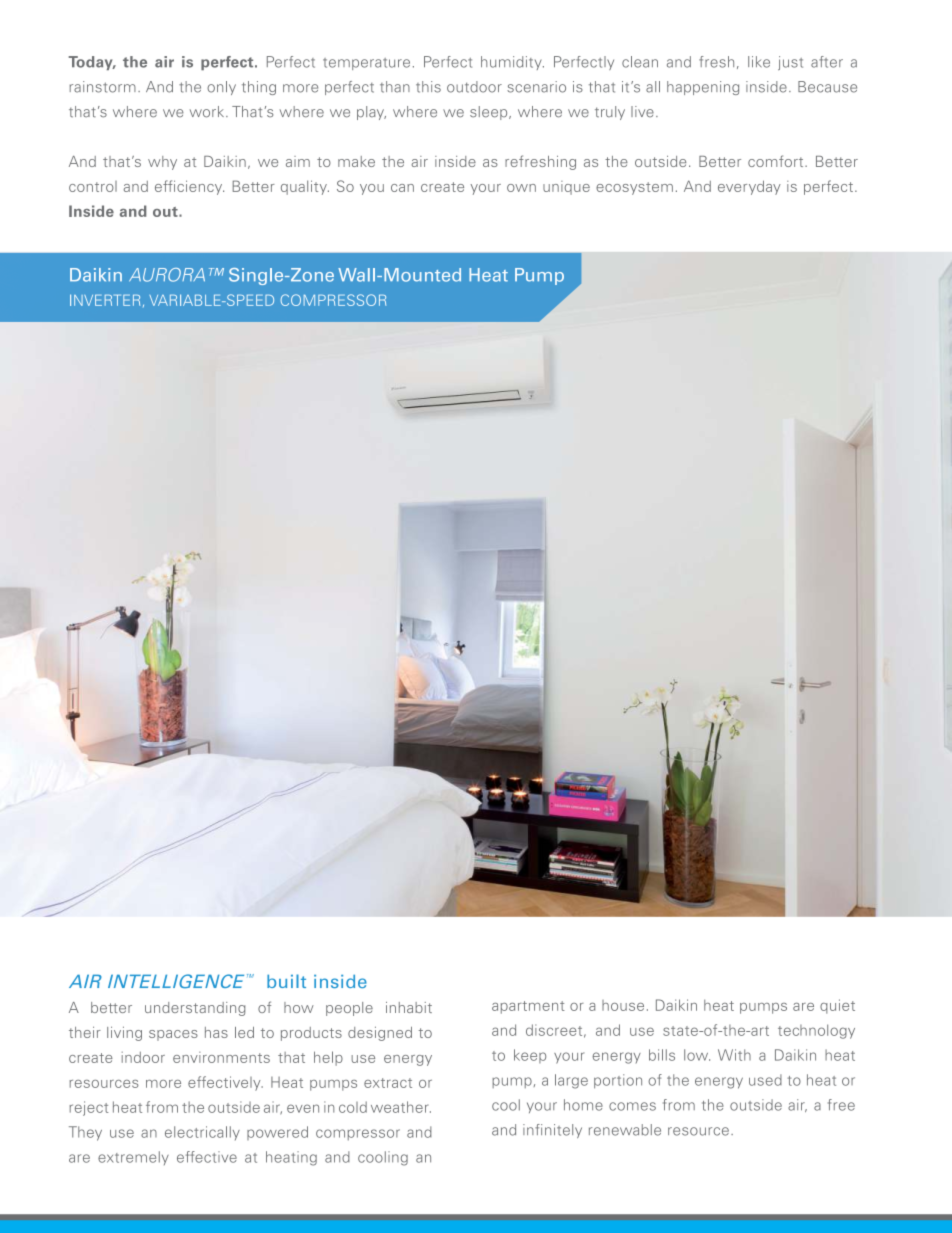 The width and height of the screenshot is (952, 1233). Describe the element at coordinates (401, 1107) in the screenshot. I see `weather` at that location.
